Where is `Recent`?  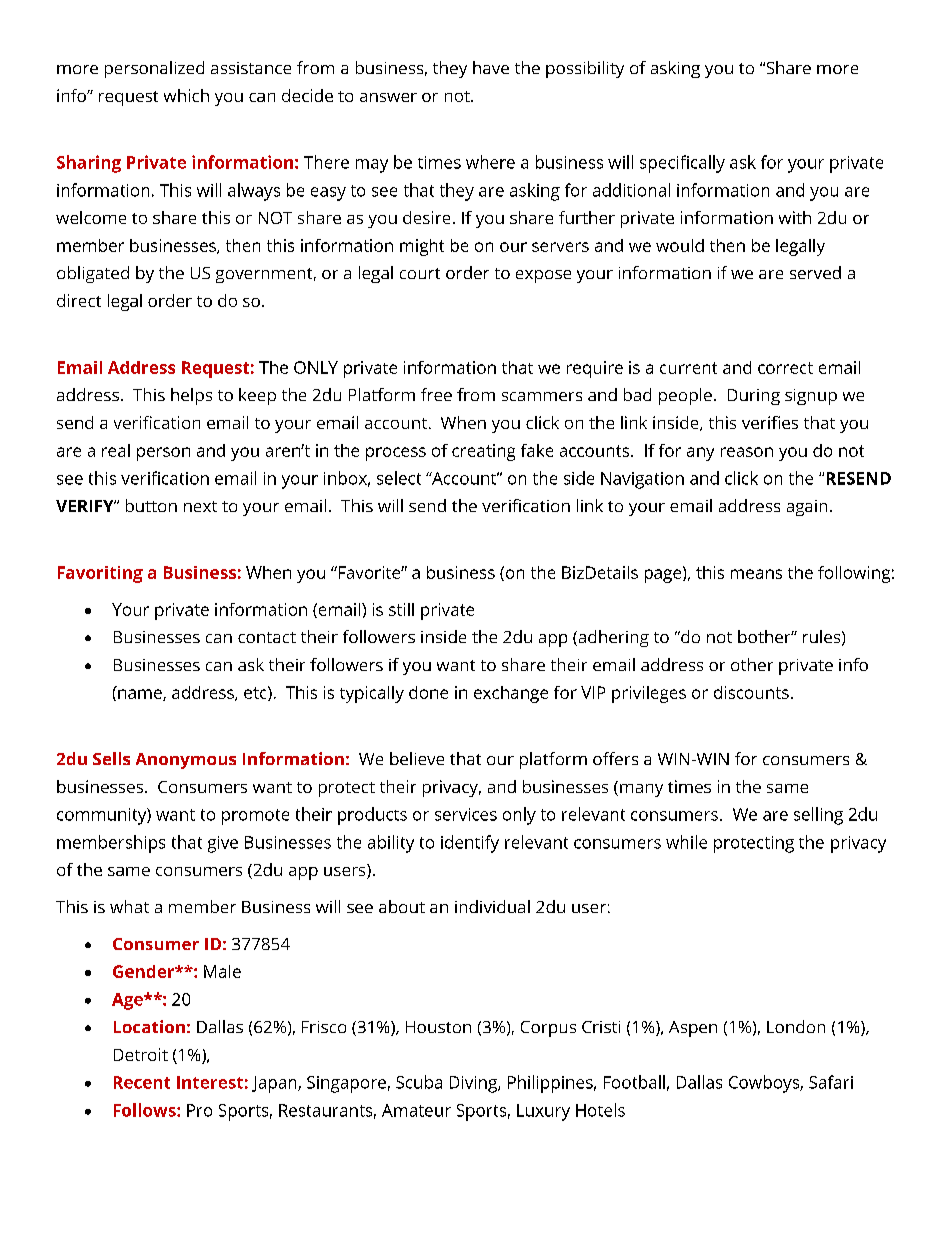
Recent is located at coordinates (142, 1082).
